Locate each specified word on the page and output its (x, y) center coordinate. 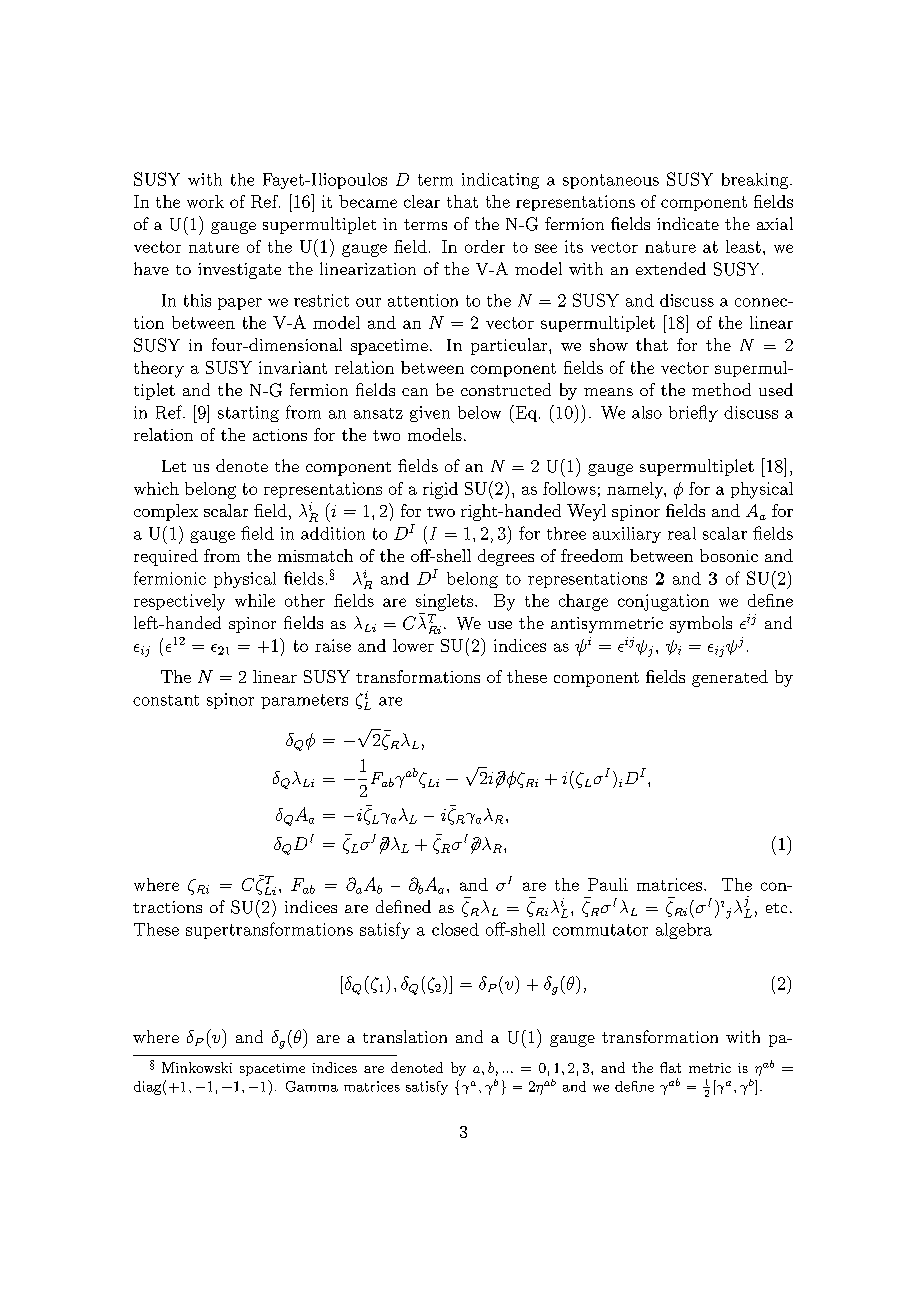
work (205, 201)
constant (166, 700)
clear (422, 201)
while (255, 600)
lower (413, 645)
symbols (701, 624)
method (721, 389)
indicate (688, 223)
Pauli (608, 884)
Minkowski (197, 1067)
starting (248, 414)
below (479, 412)
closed (455, 929)
